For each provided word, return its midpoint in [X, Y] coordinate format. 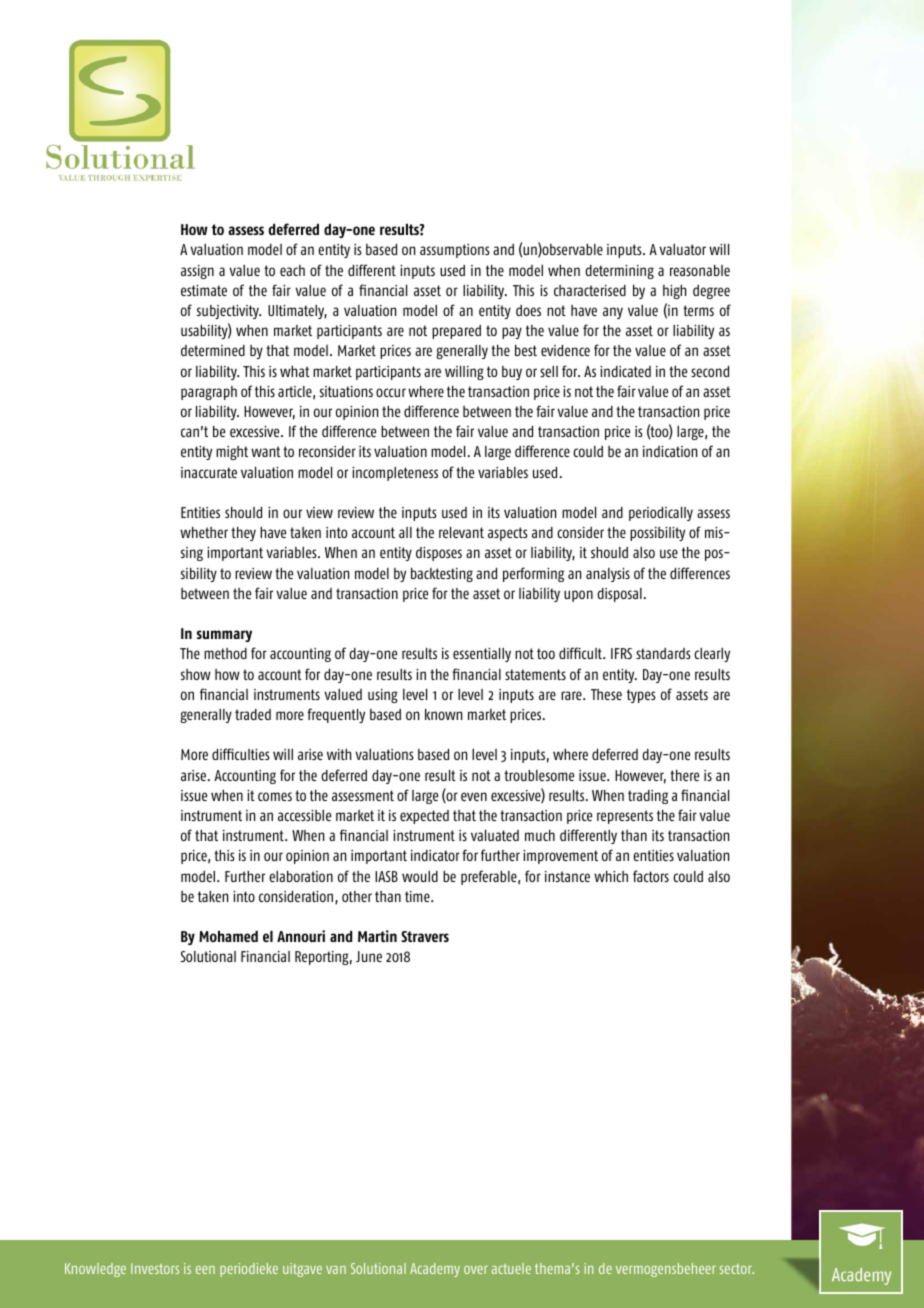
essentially [482, 655]
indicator [435, 855]
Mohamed [228, 936]
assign [197, 272]
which [611, 876]
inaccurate [209, 472]
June [369, 956]
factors [651, 876]
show [196, 674]
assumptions [455, 251]
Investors [155, 1268]
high [674, 292]
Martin [377, 936]
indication [670, 451]
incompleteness [395, 474]
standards [663, 653]
